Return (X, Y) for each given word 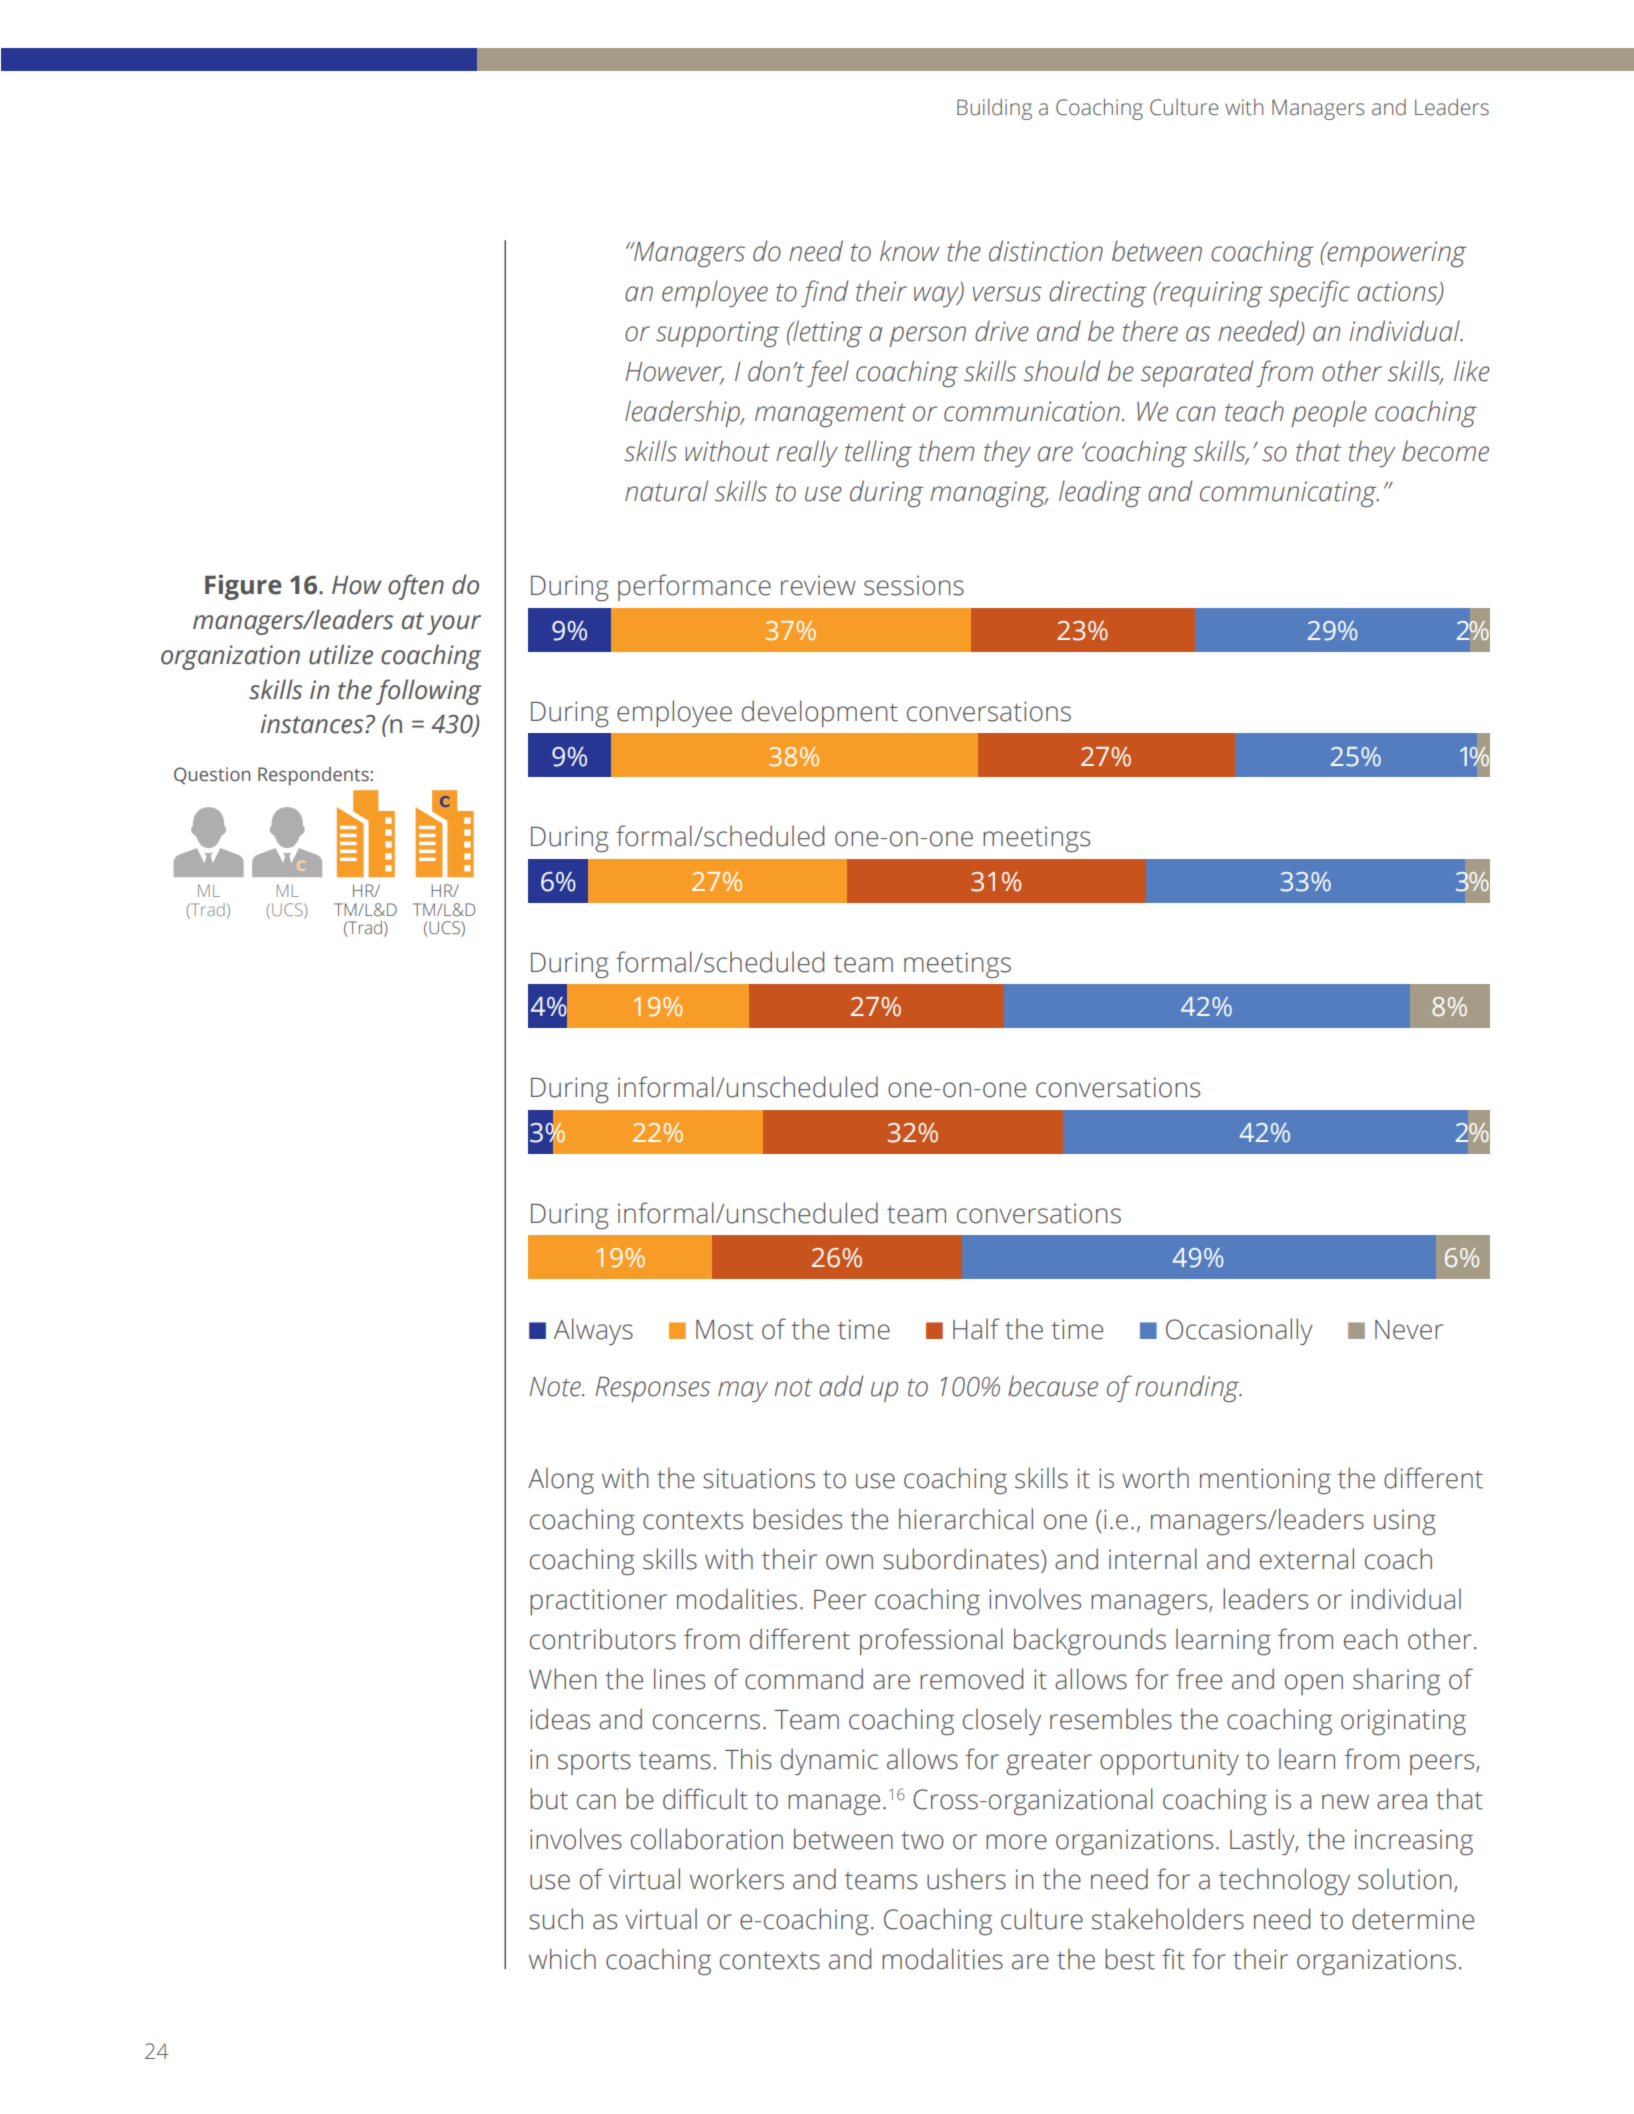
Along (561, 1480)
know (910, 251)
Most (725, 1330)
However (674, 372)
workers (737, 1879)
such (556, 1919)
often (416, 587)
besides (797, 1519)
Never (1409, 1330)
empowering (1395, 254)
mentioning (1265, 1481)
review (818, 585)
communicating (1289, 494)
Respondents (314, 776)
